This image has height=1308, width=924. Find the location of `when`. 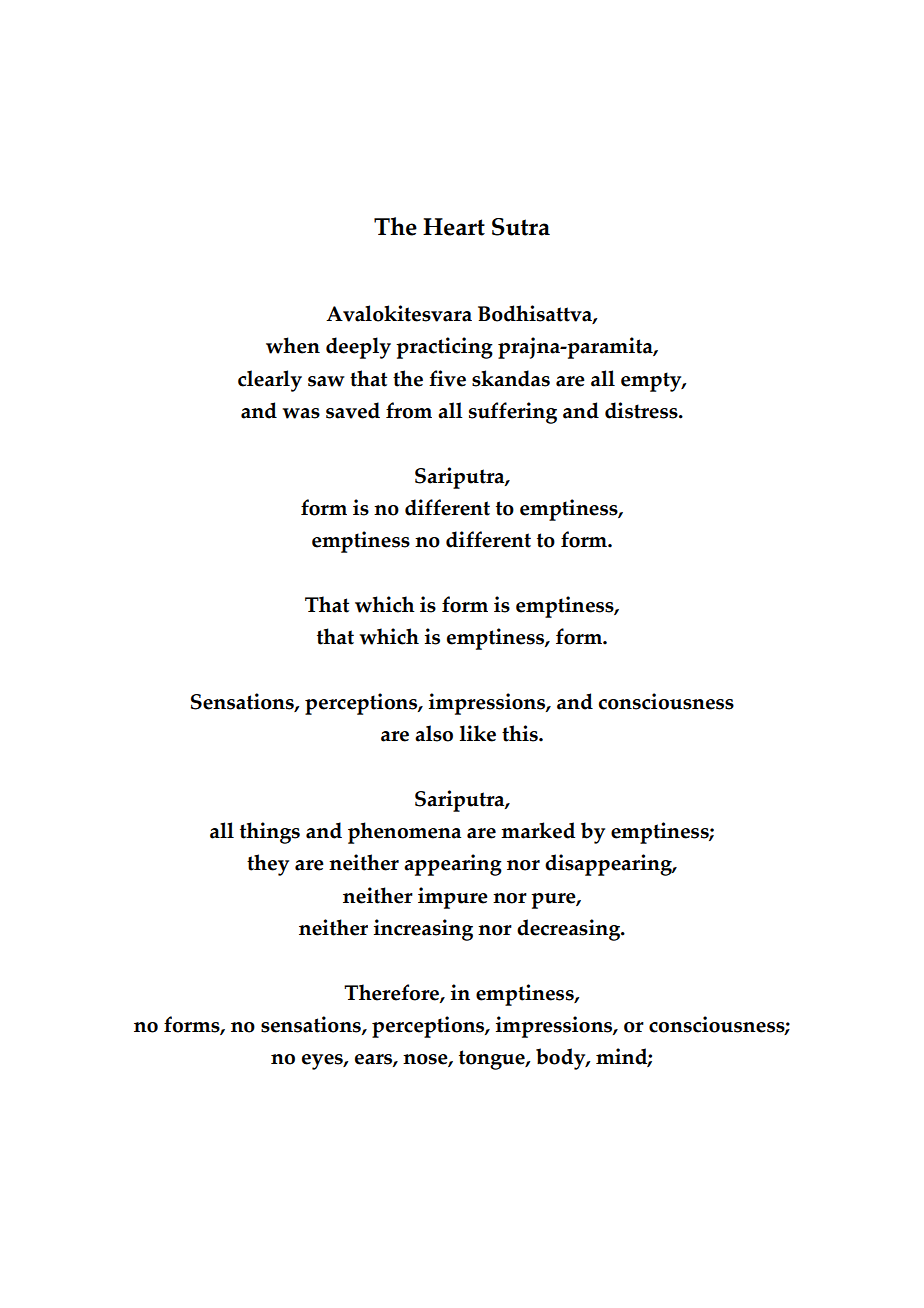

when is located at coordinates (293, 345).
